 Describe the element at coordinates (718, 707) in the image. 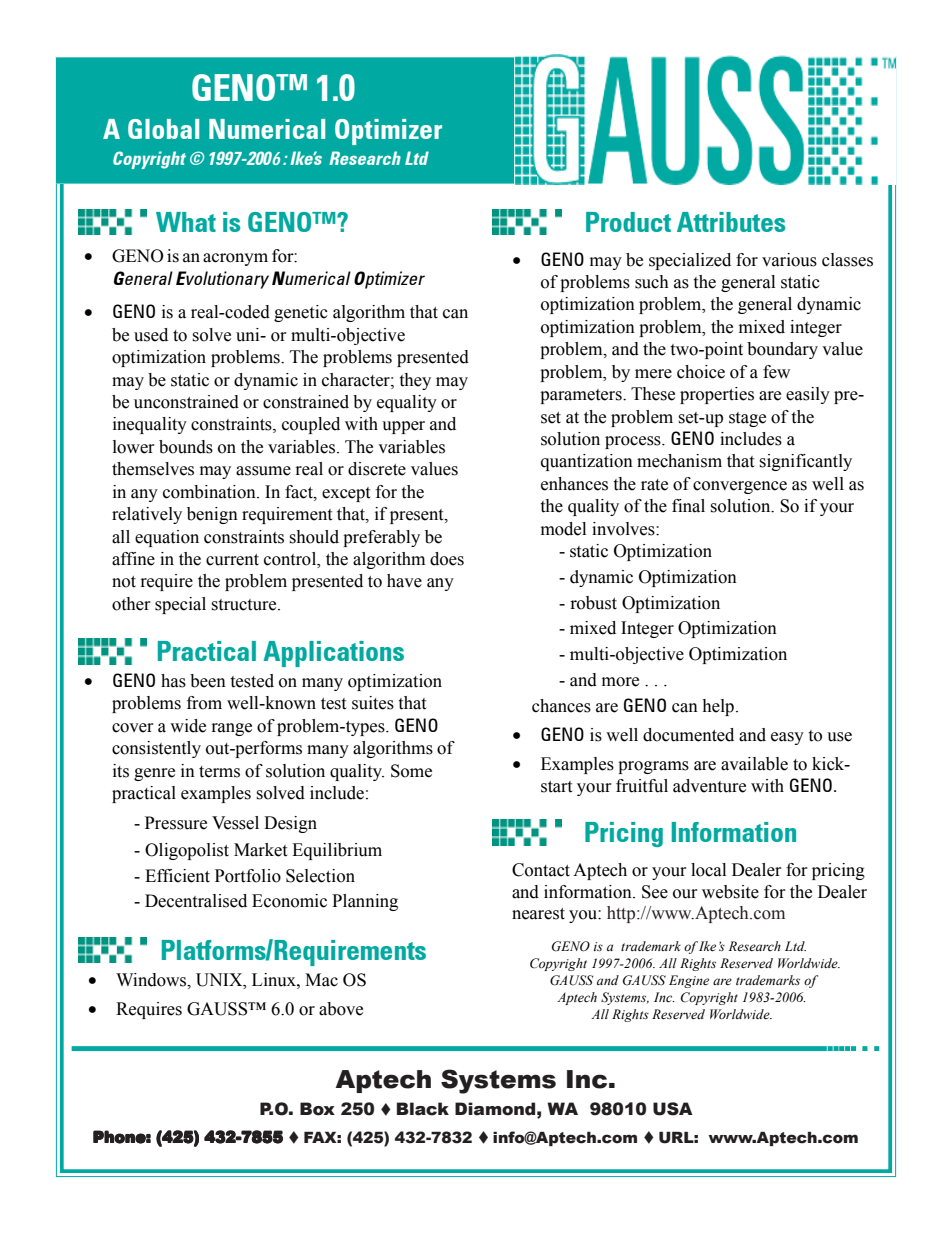

I see `help` at that location.
